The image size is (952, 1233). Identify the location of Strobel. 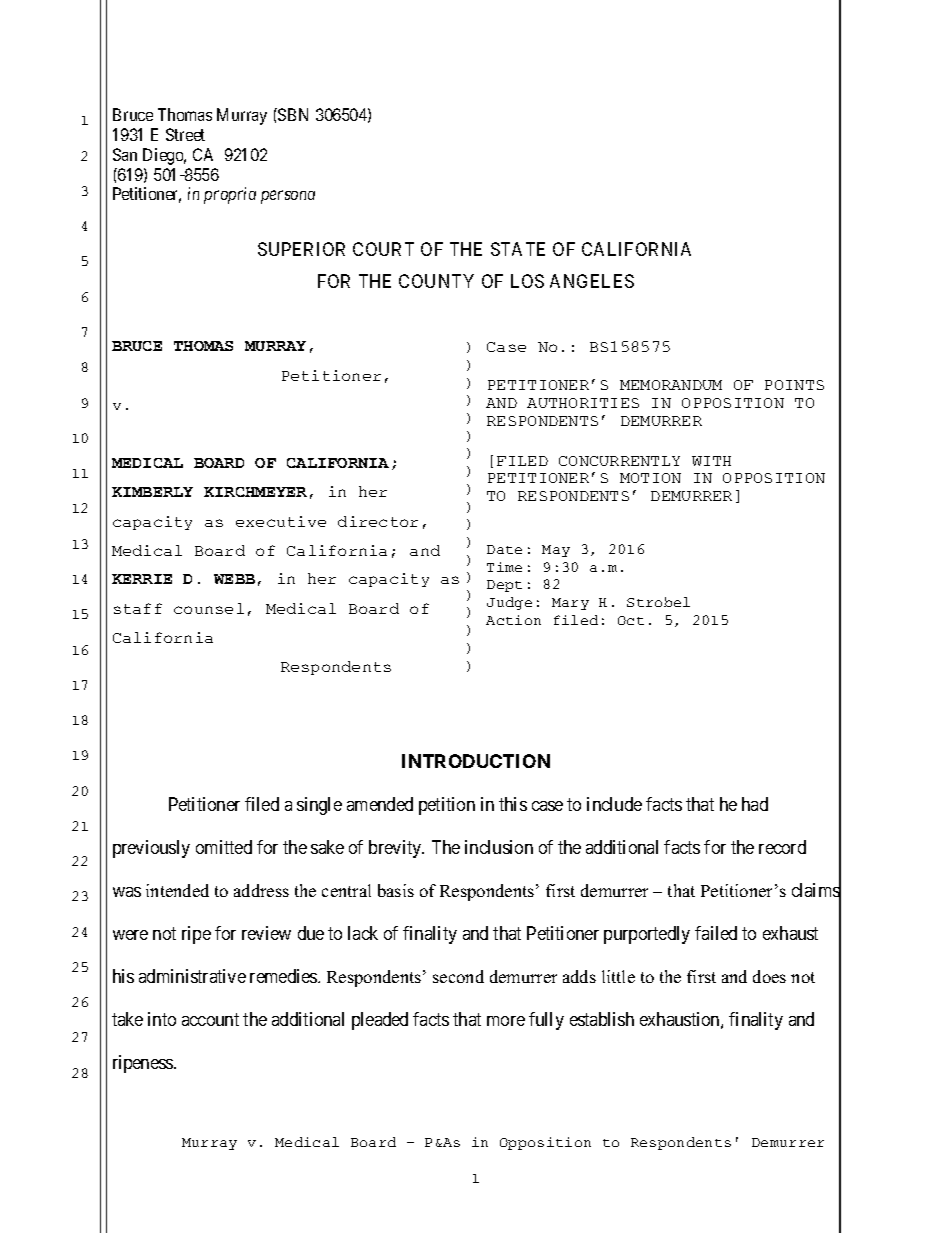
(658, 602).
